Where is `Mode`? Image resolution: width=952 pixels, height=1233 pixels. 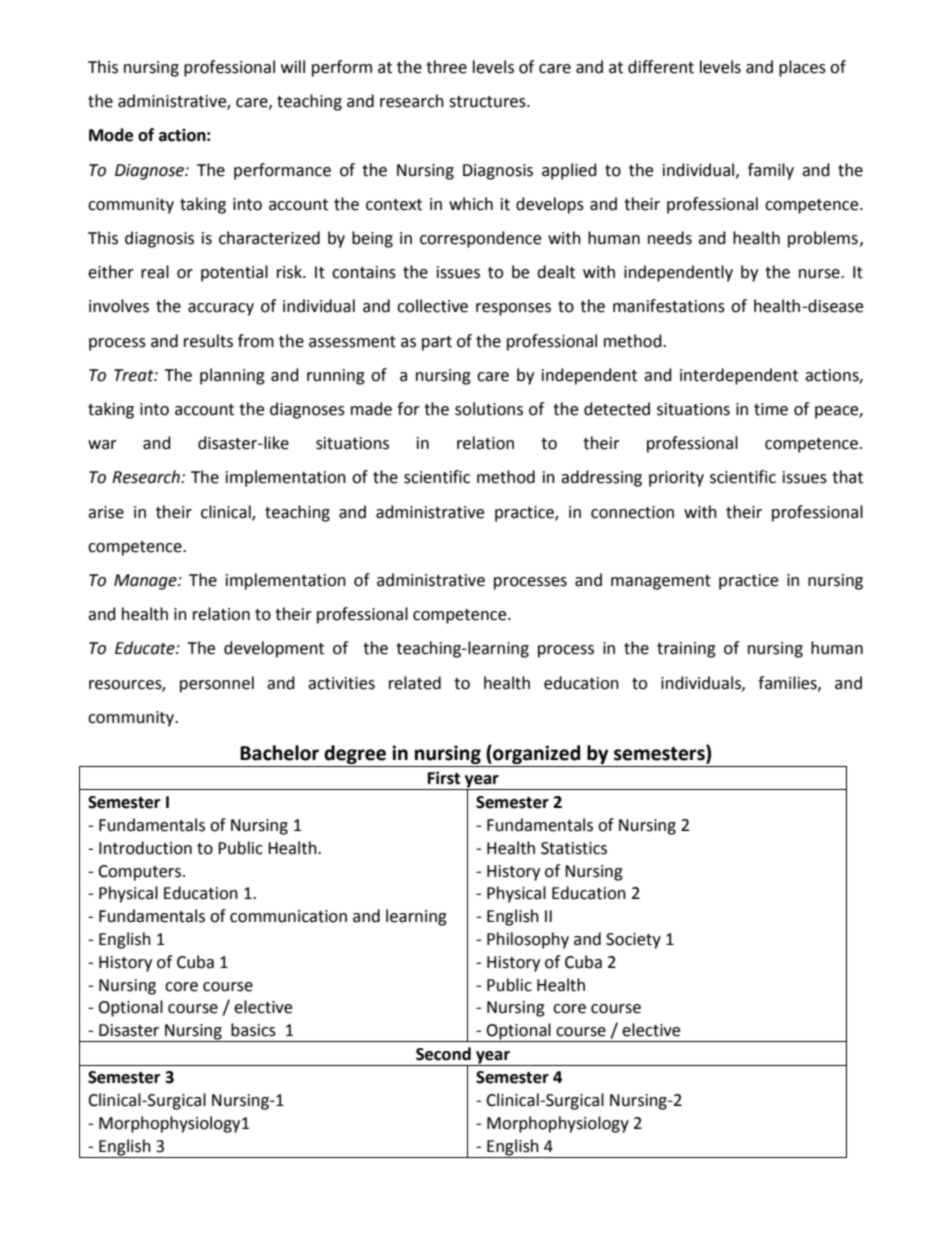 Mode is located at coordinates (111, 135).
